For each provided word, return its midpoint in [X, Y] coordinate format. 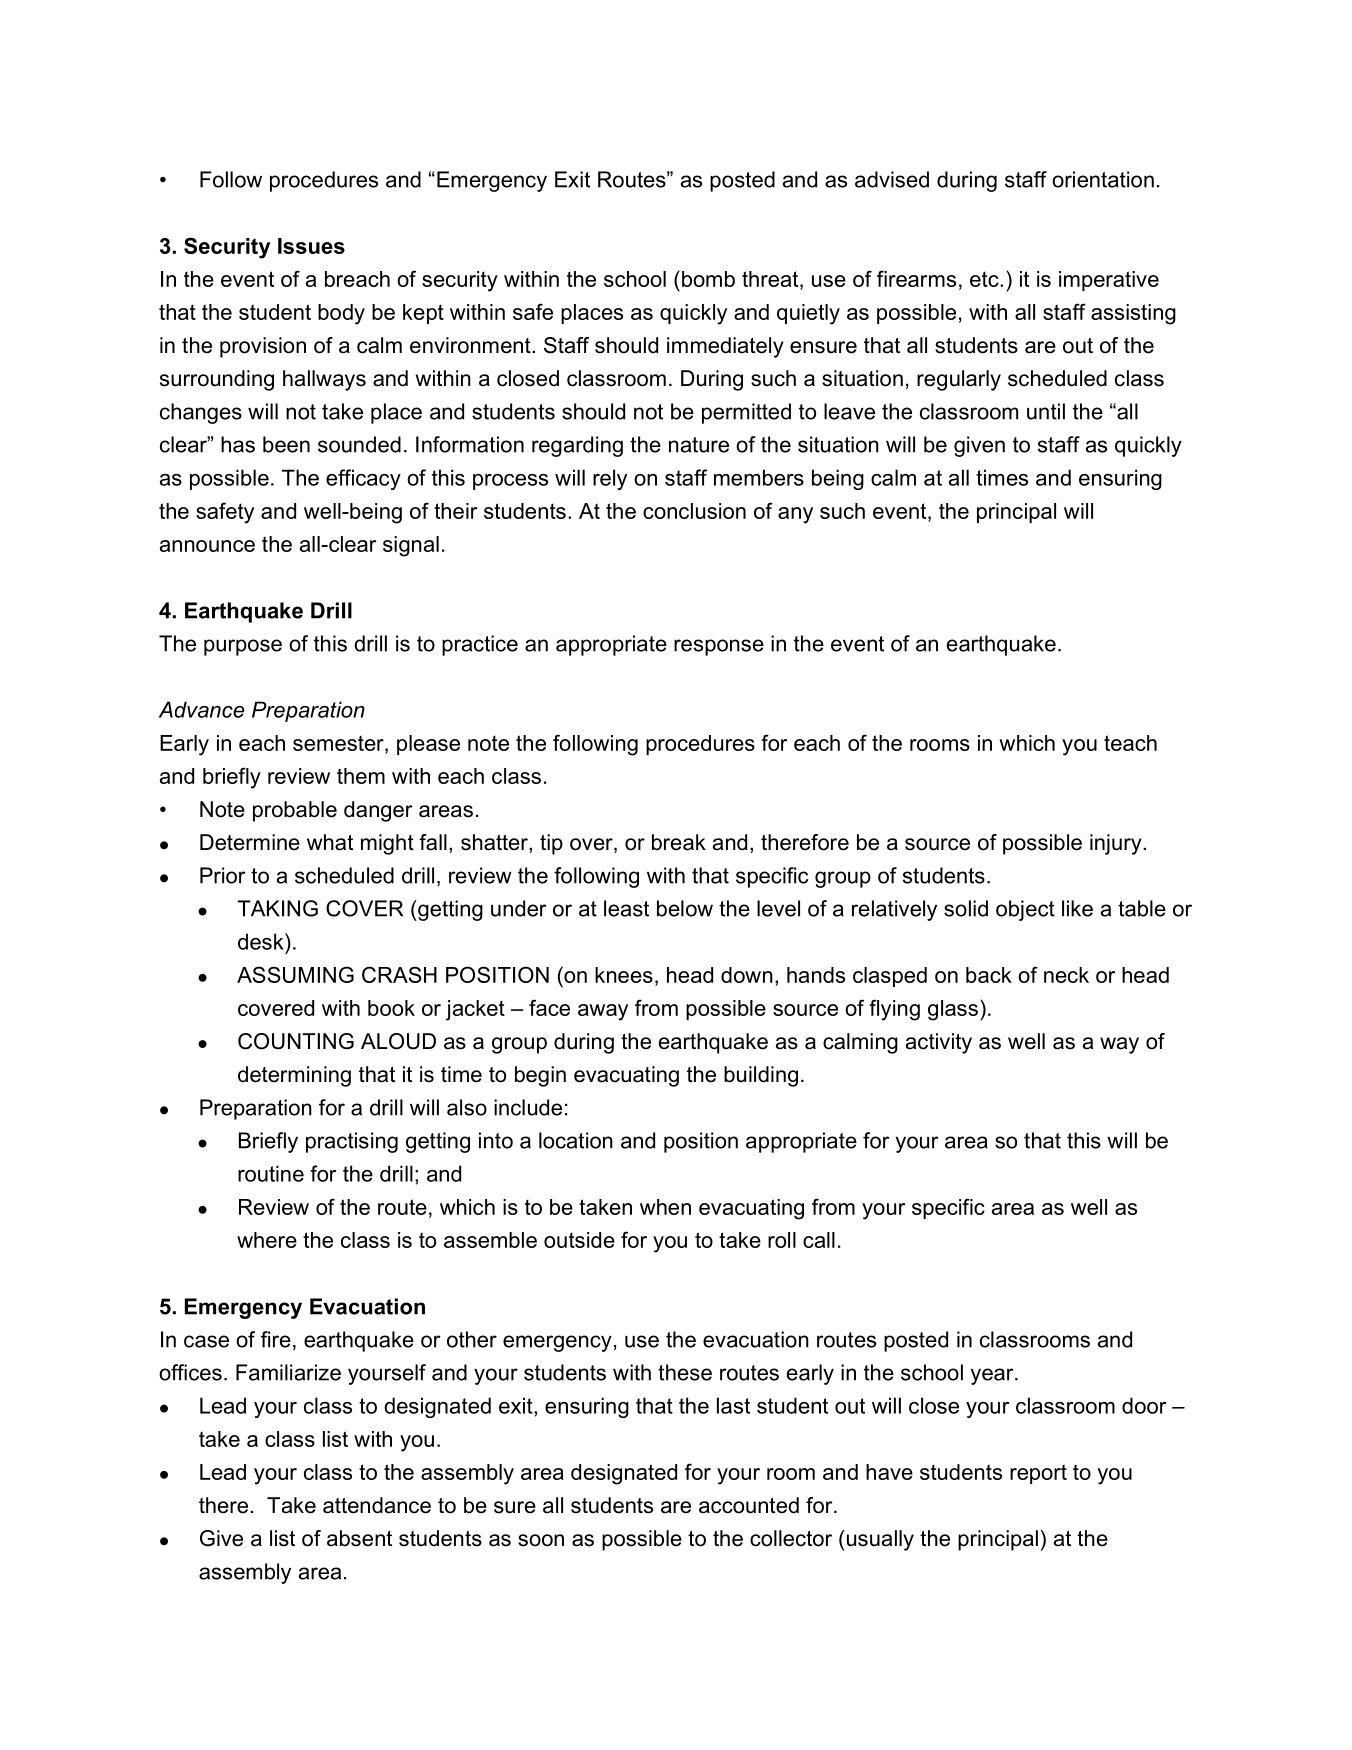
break [679, 842]
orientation [1103, 179]
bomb [708, 279]
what [330, 842]
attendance [377, 1505]
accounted [749, 1505]
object [1025, 910]
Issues [311, 246]
